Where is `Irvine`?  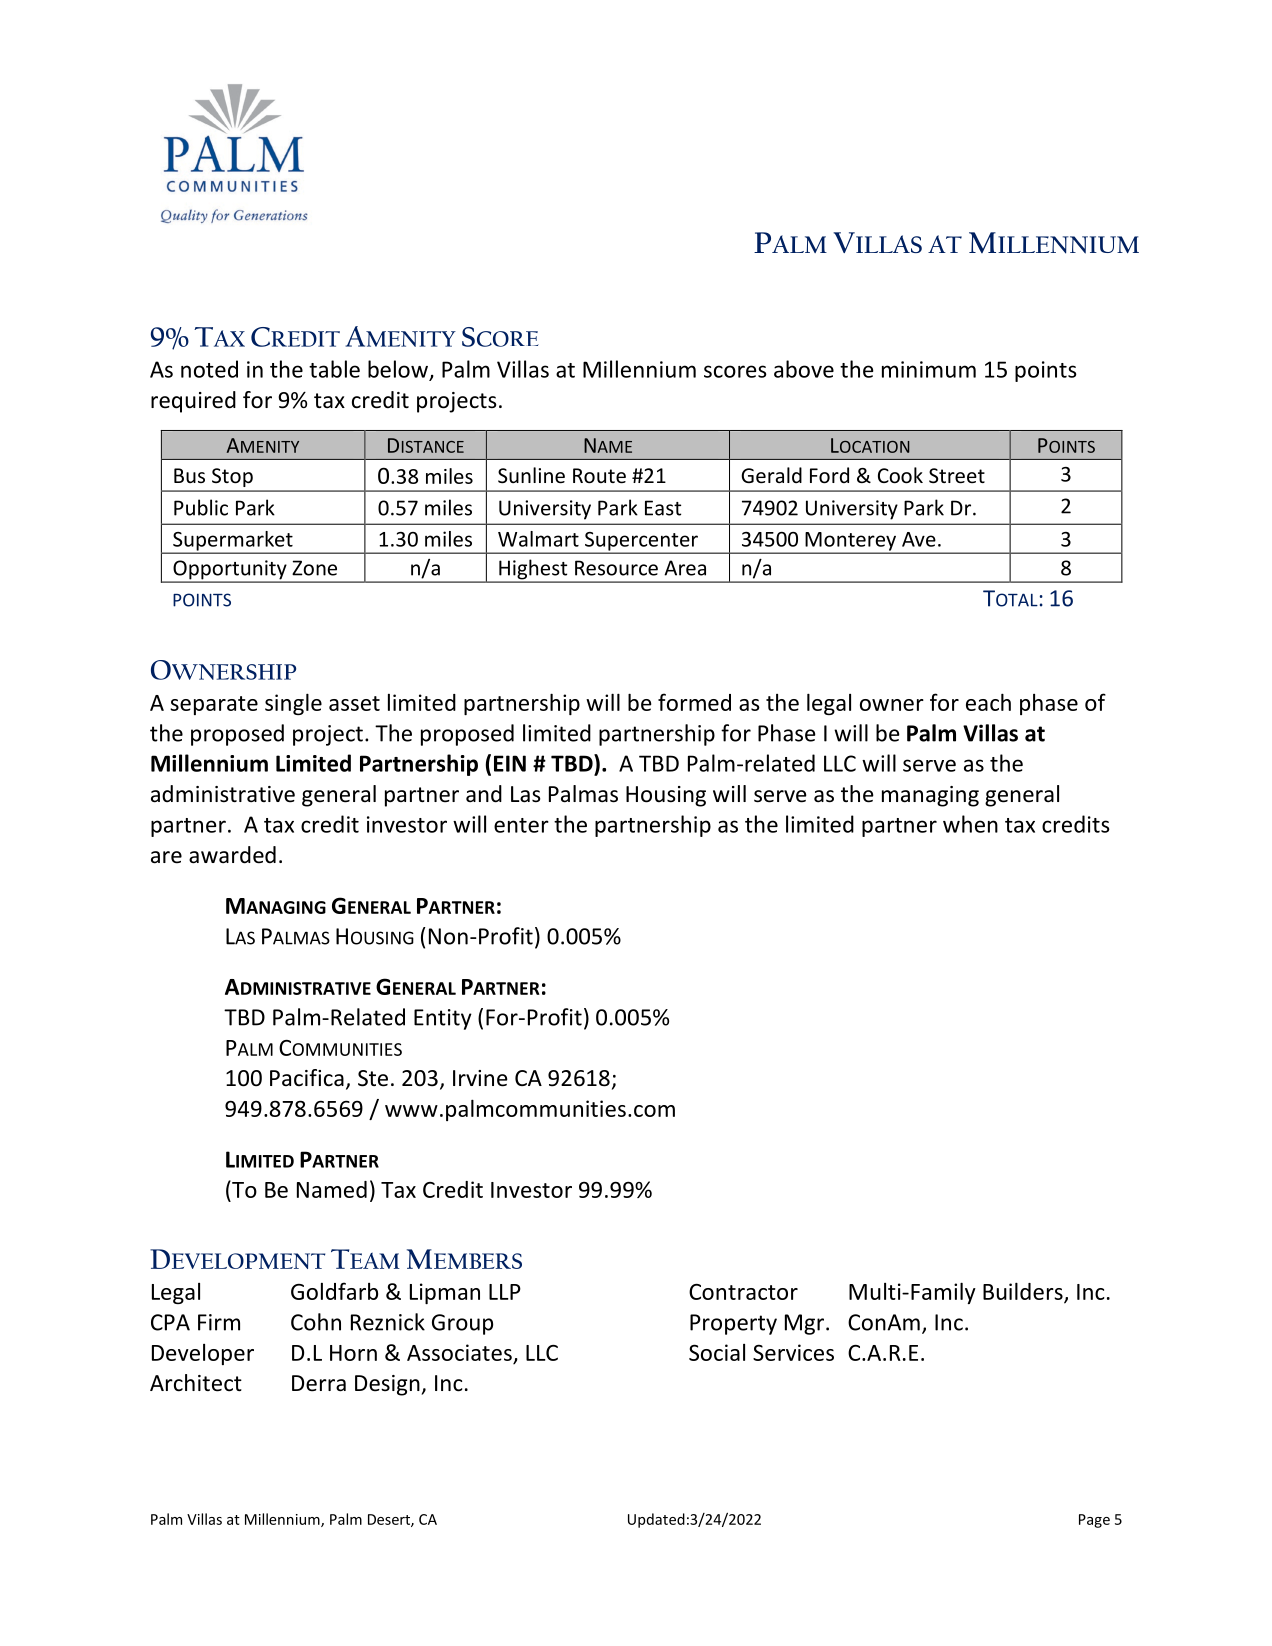
Irvine is located at coordinates (480, 1078).
